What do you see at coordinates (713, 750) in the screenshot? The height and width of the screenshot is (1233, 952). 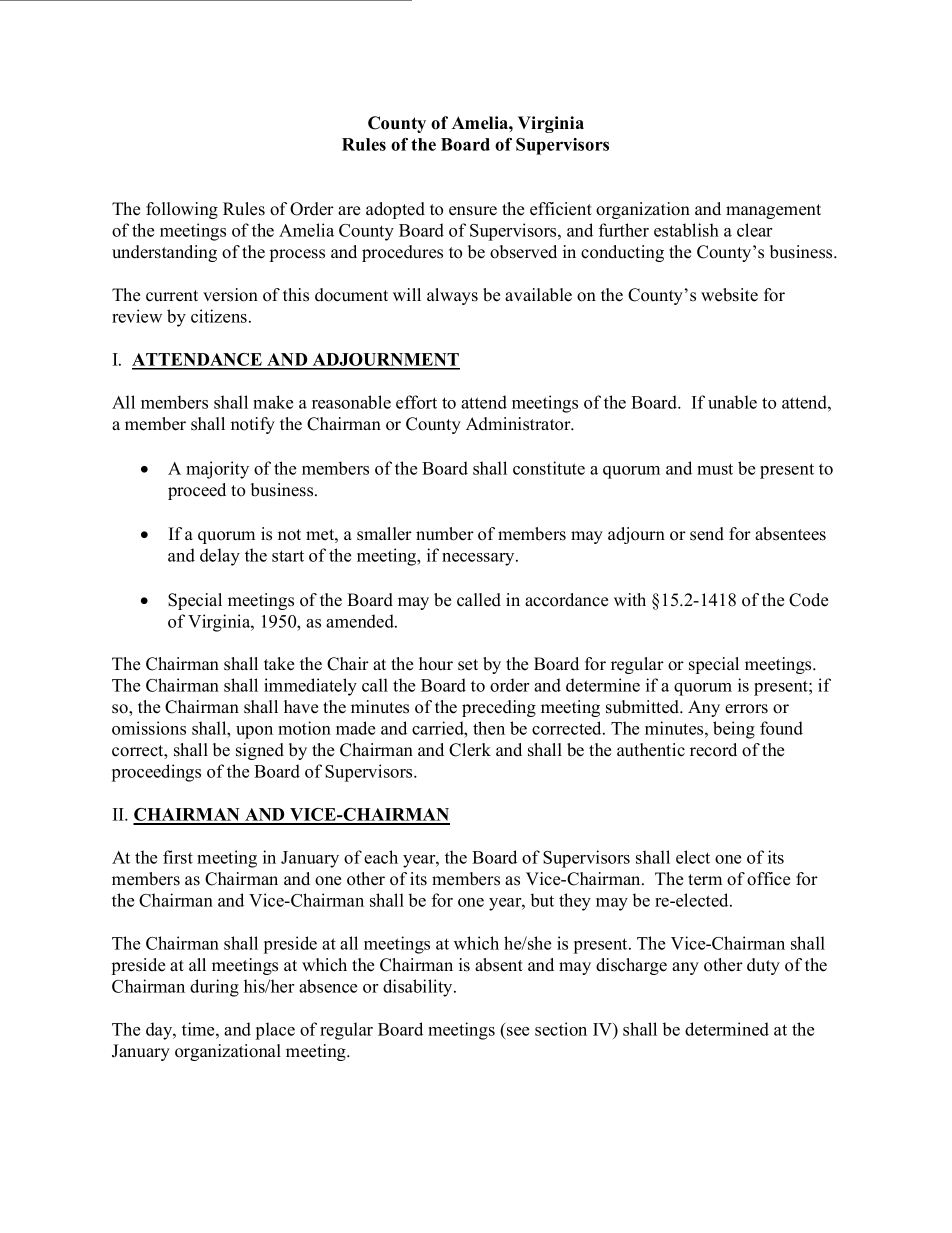 I see `record` at bounding box center [713, 750].
